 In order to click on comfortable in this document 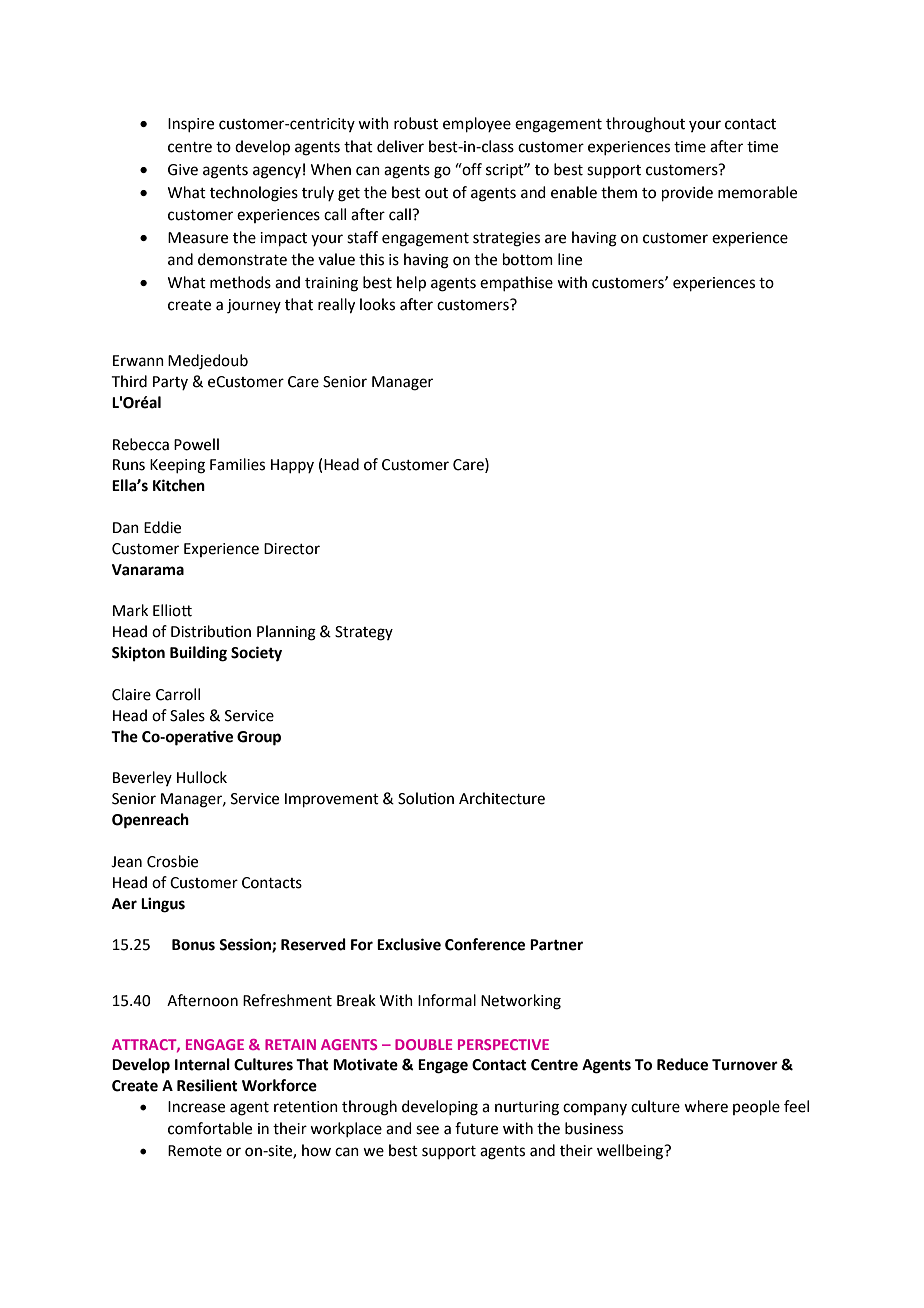, I will do `click(210, 1128)`.
